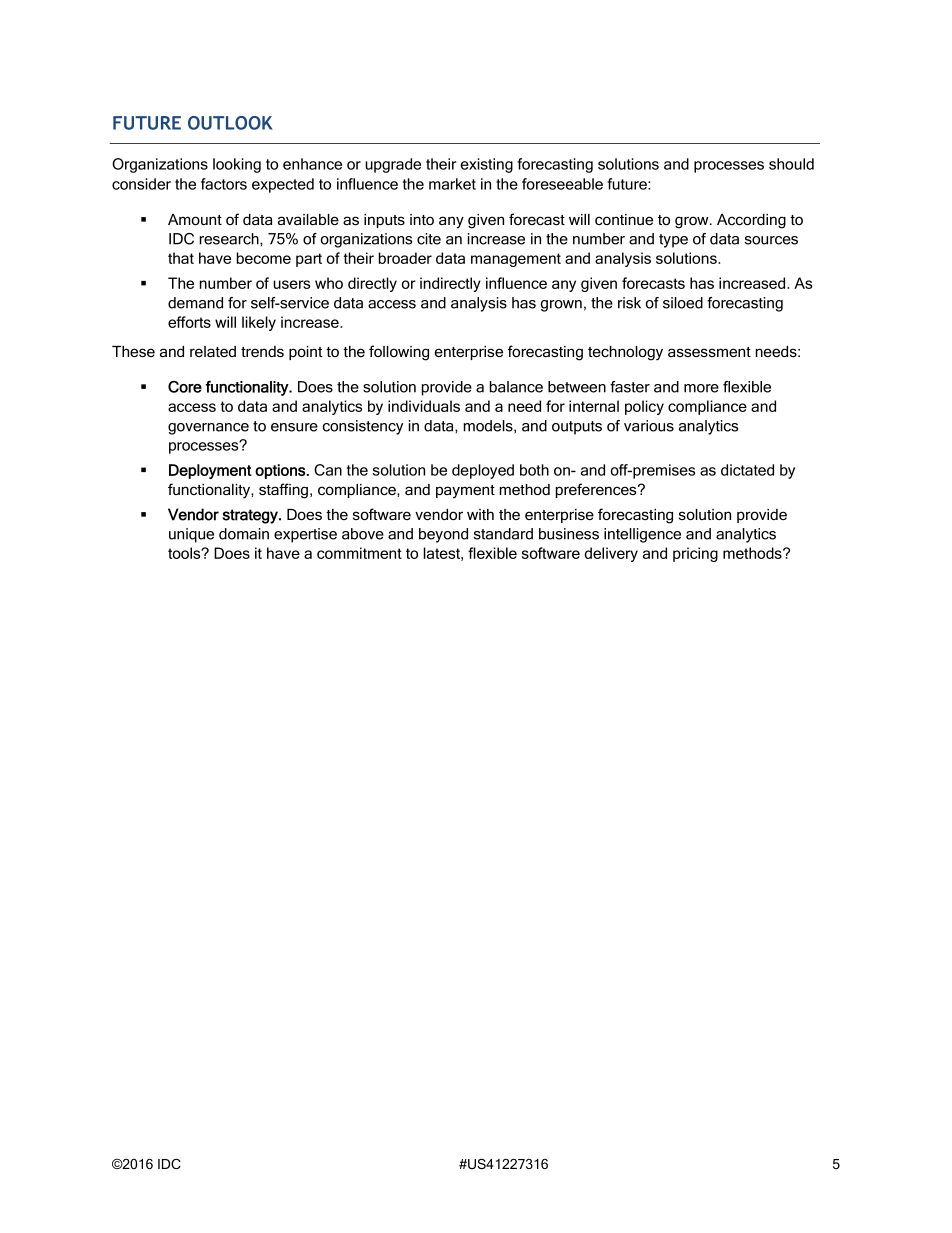 The height and width of the screenshot is (1233, 952). What do you see at coordinates (791, 164) in the screenshot?
I see `should` at bounding box center [791, 164].
